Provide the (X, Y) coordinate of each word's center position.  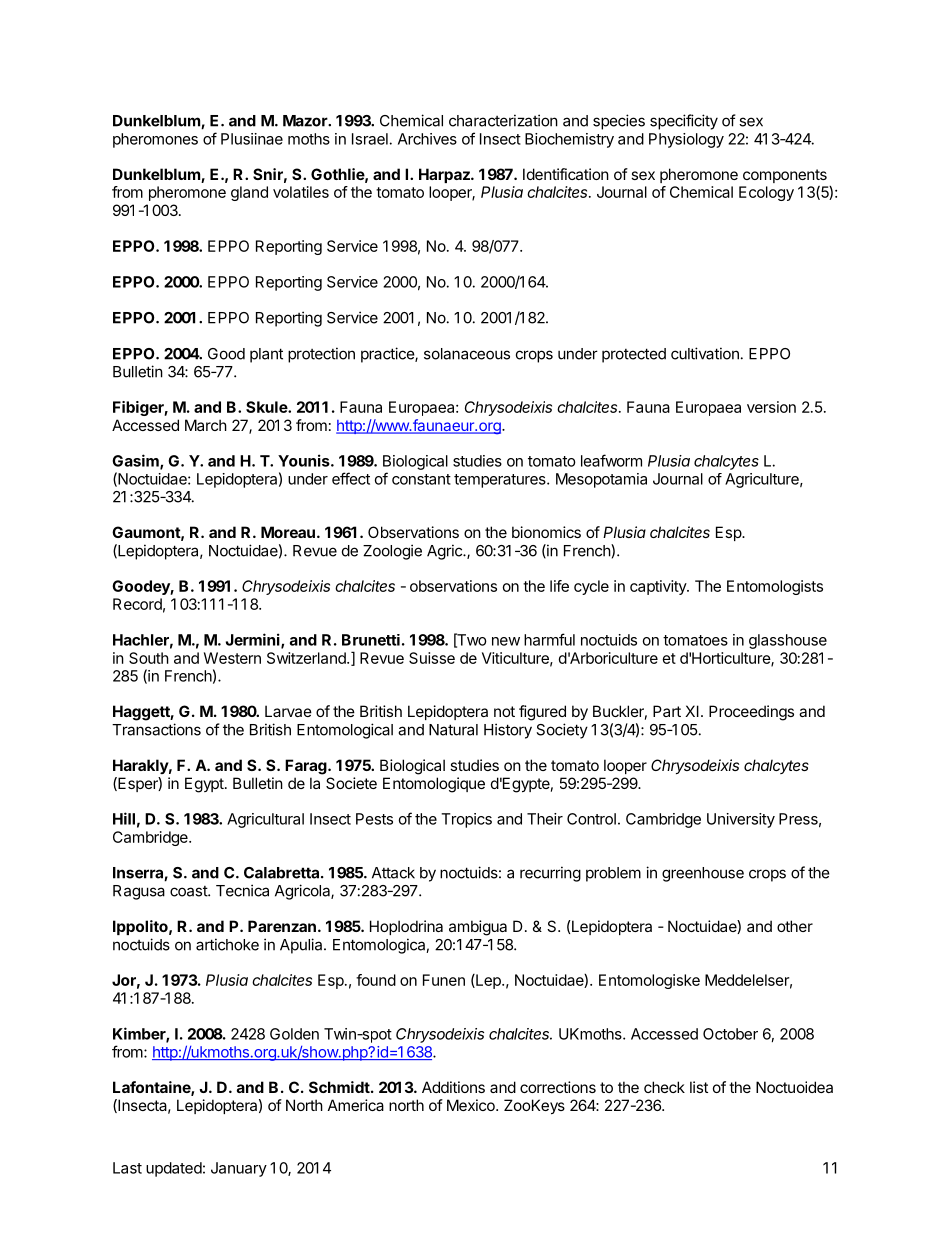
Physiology (686, 140)
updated (174, 1169)
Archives (427, 139)
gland (249, 193)
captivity (659, 587)
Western (232, 658)
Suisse (432, 658)
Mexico (472, 1105)
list (699, 1087)
